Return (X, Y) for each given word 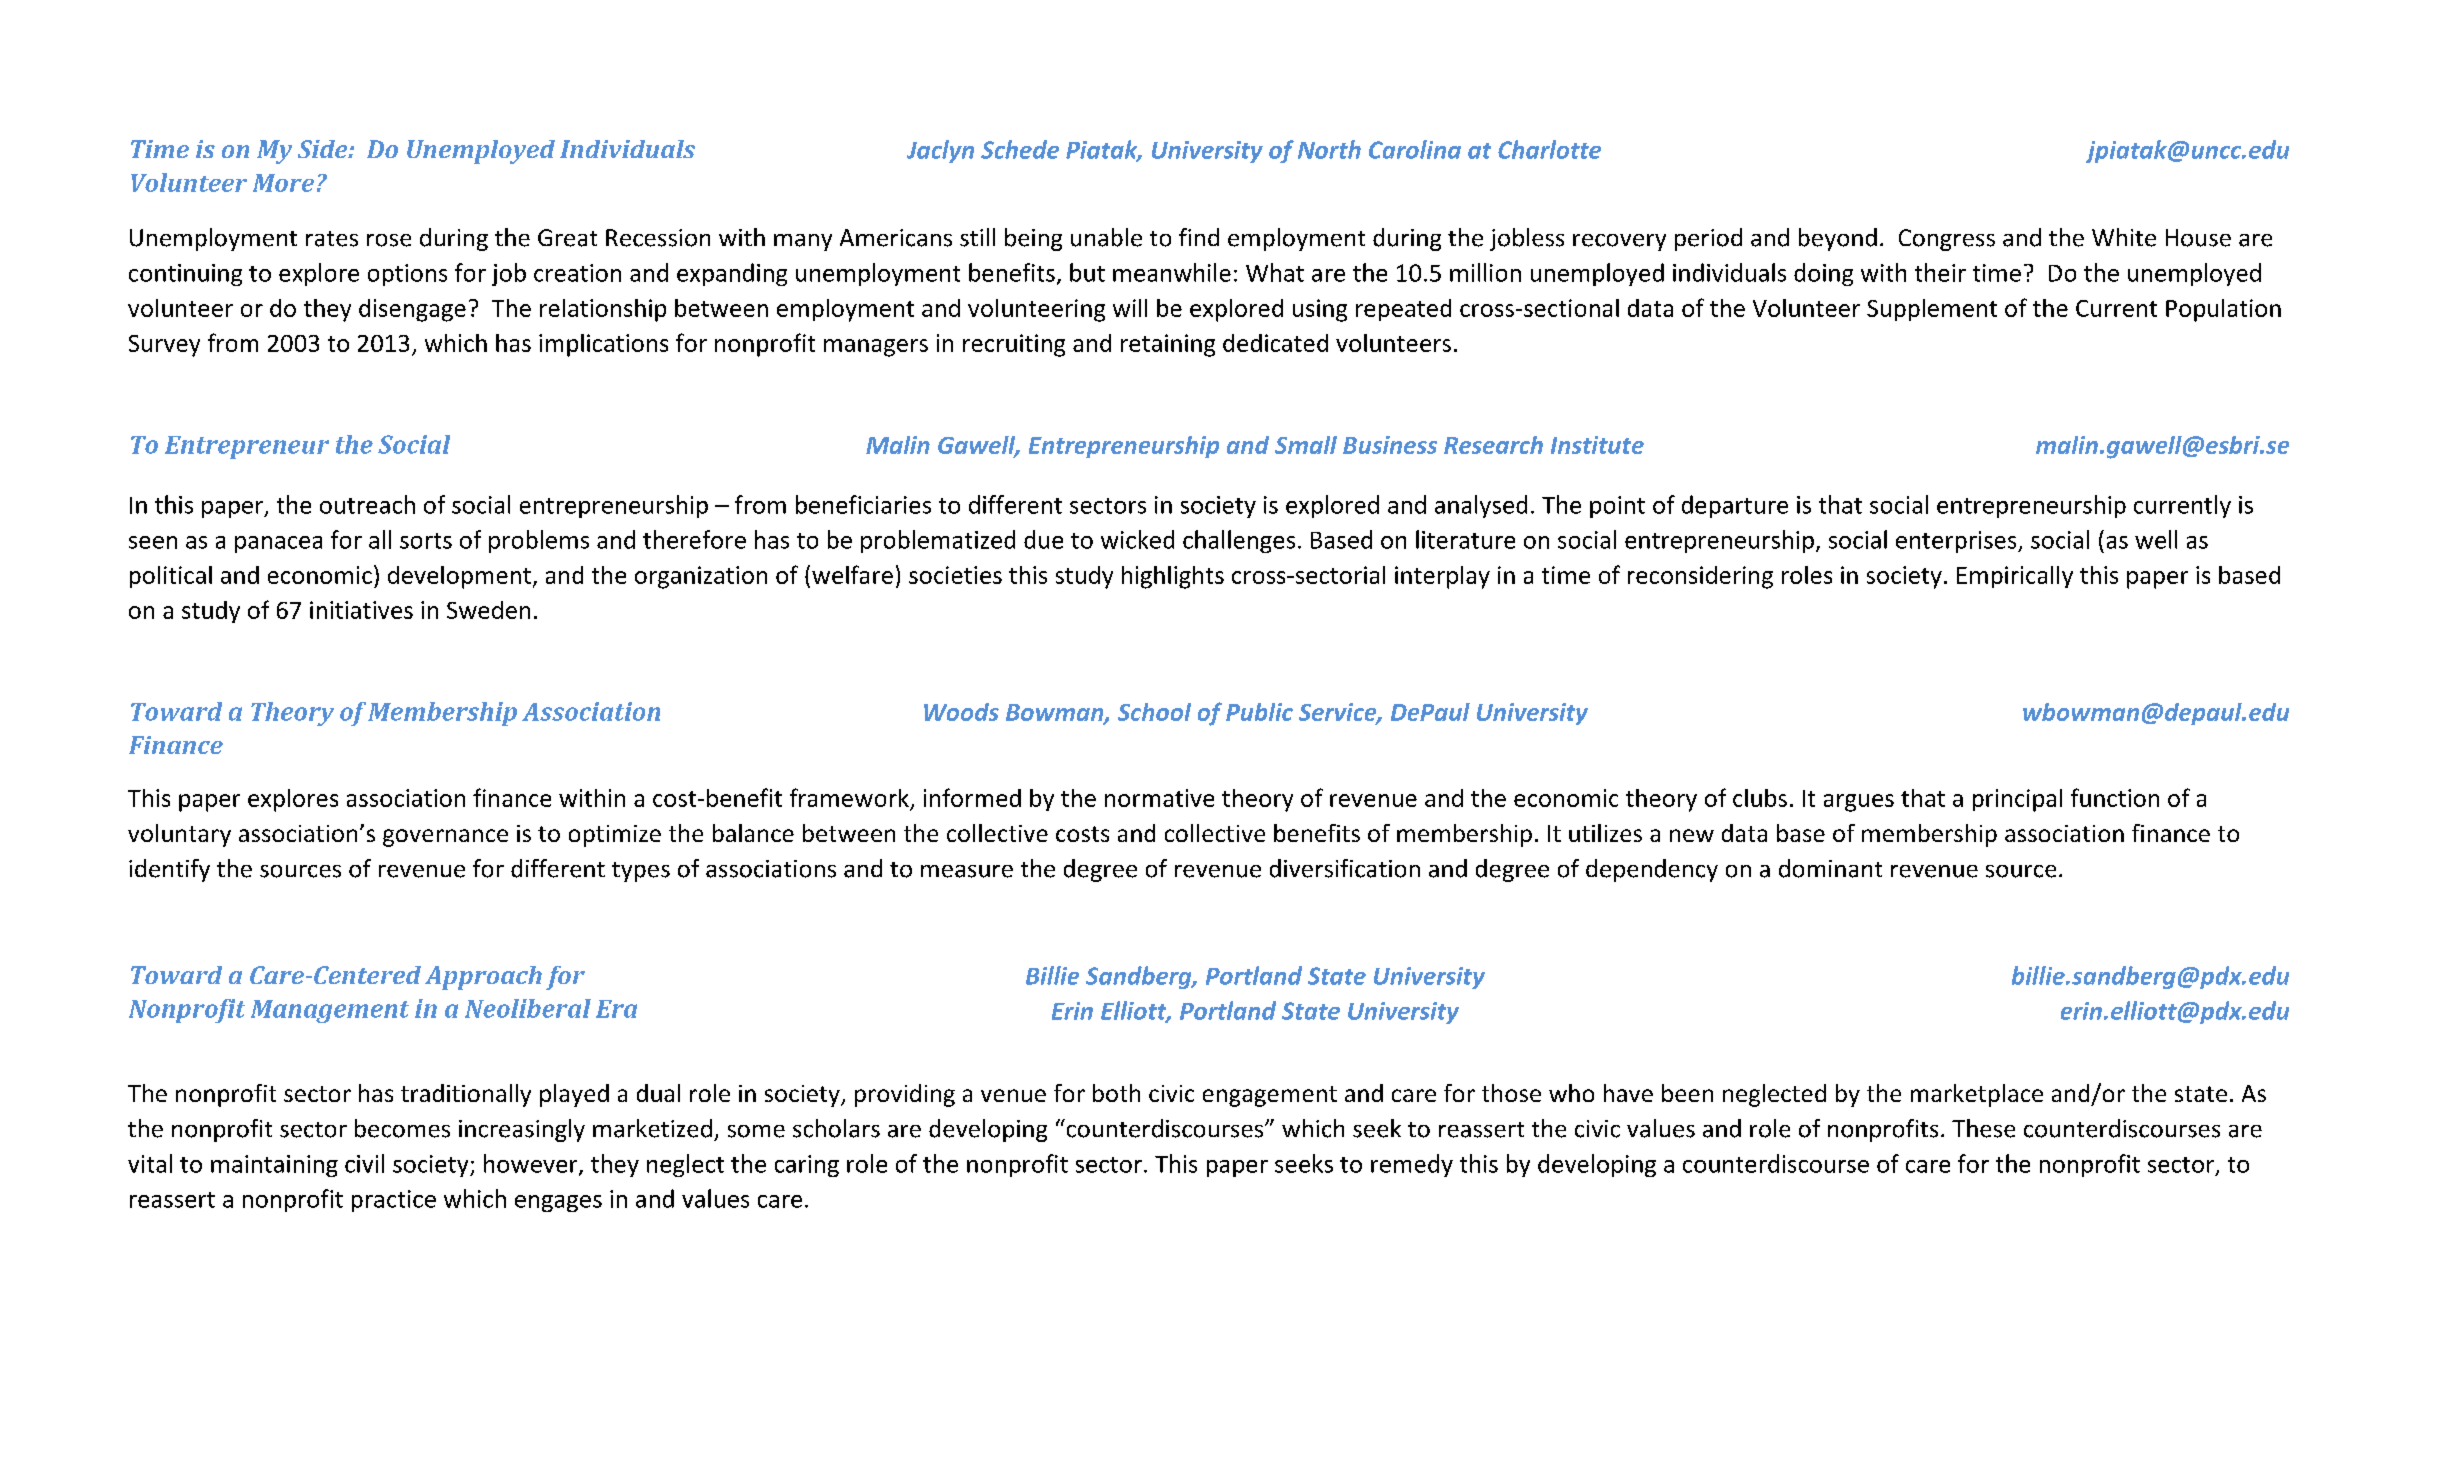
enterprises (1957, 542)
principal (2017, 800)
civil (364, 1163)
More (283, 183)
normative (1159, 798)
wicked (1137, 539)
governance (445, 838)
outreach (367, 504)
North (1329, 149)
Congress (1947, 240)
